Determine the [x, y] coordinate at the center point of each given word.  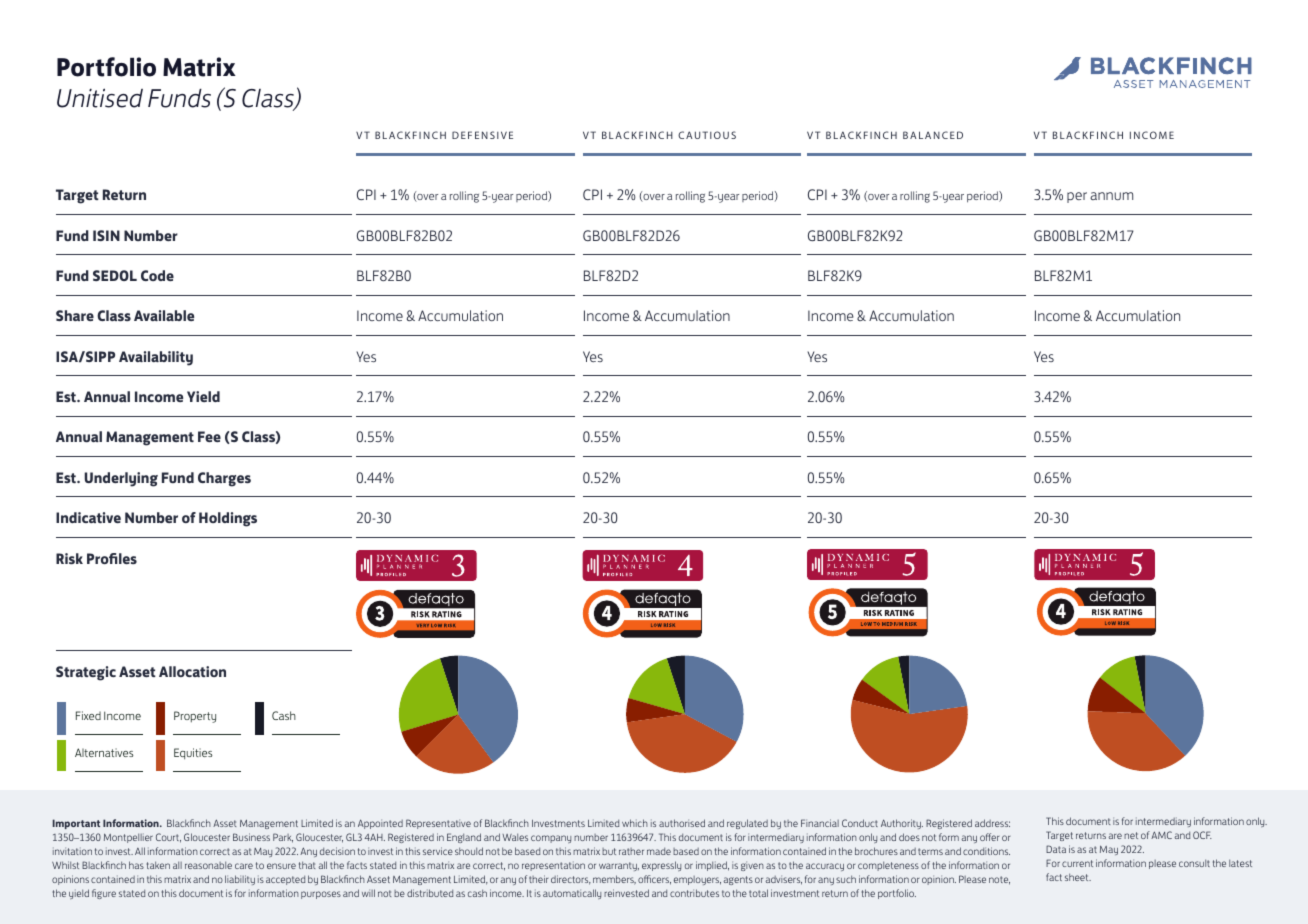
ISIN [106, 235]
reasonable [208, 865]
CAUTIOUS [707, 135]
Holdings [228, 519]
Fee [209, 436]
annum [1111, 196]
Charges [224, 479]
